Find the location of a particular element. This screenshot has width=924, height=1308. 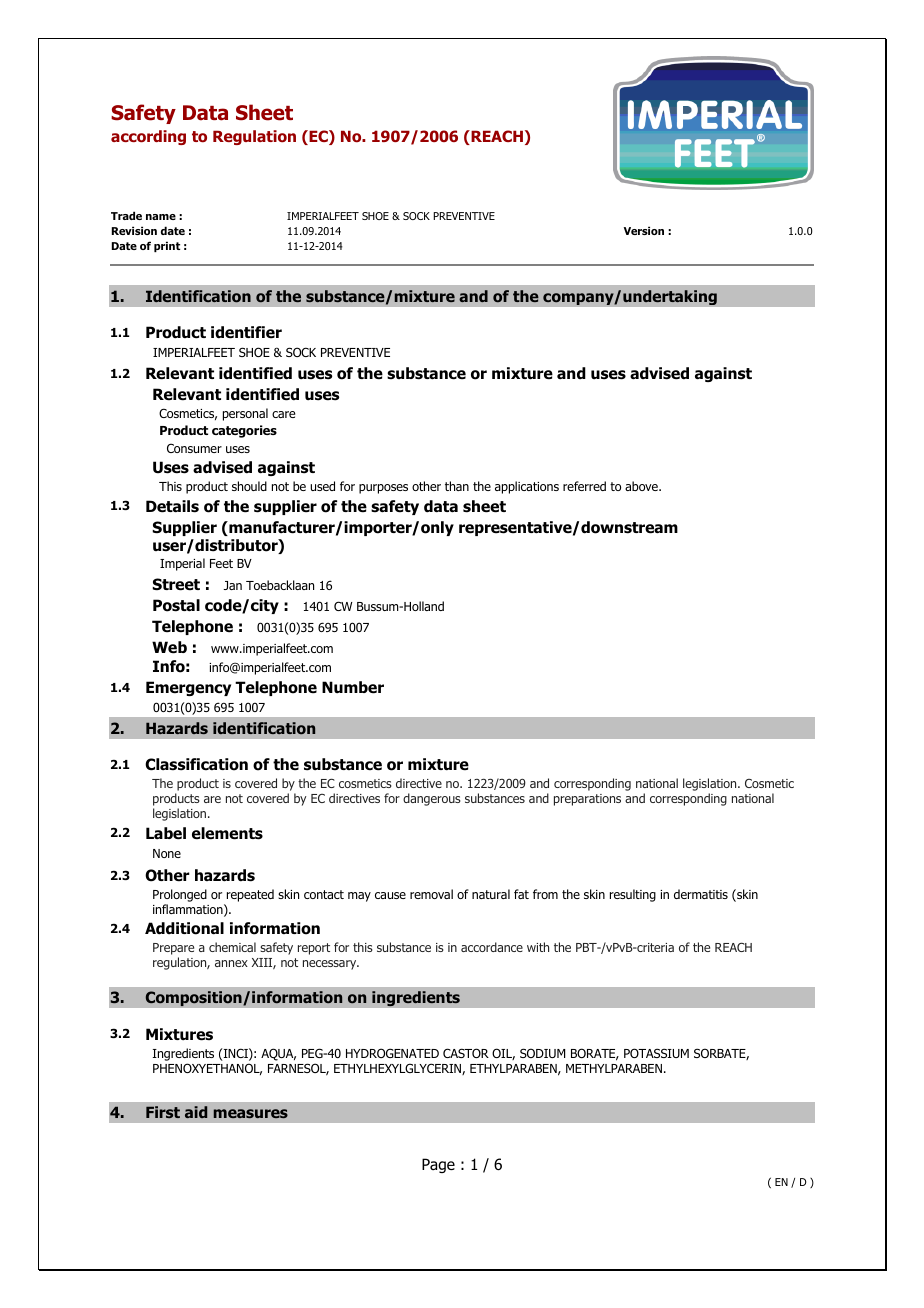

preparations is located at coordinates (587, 800).
